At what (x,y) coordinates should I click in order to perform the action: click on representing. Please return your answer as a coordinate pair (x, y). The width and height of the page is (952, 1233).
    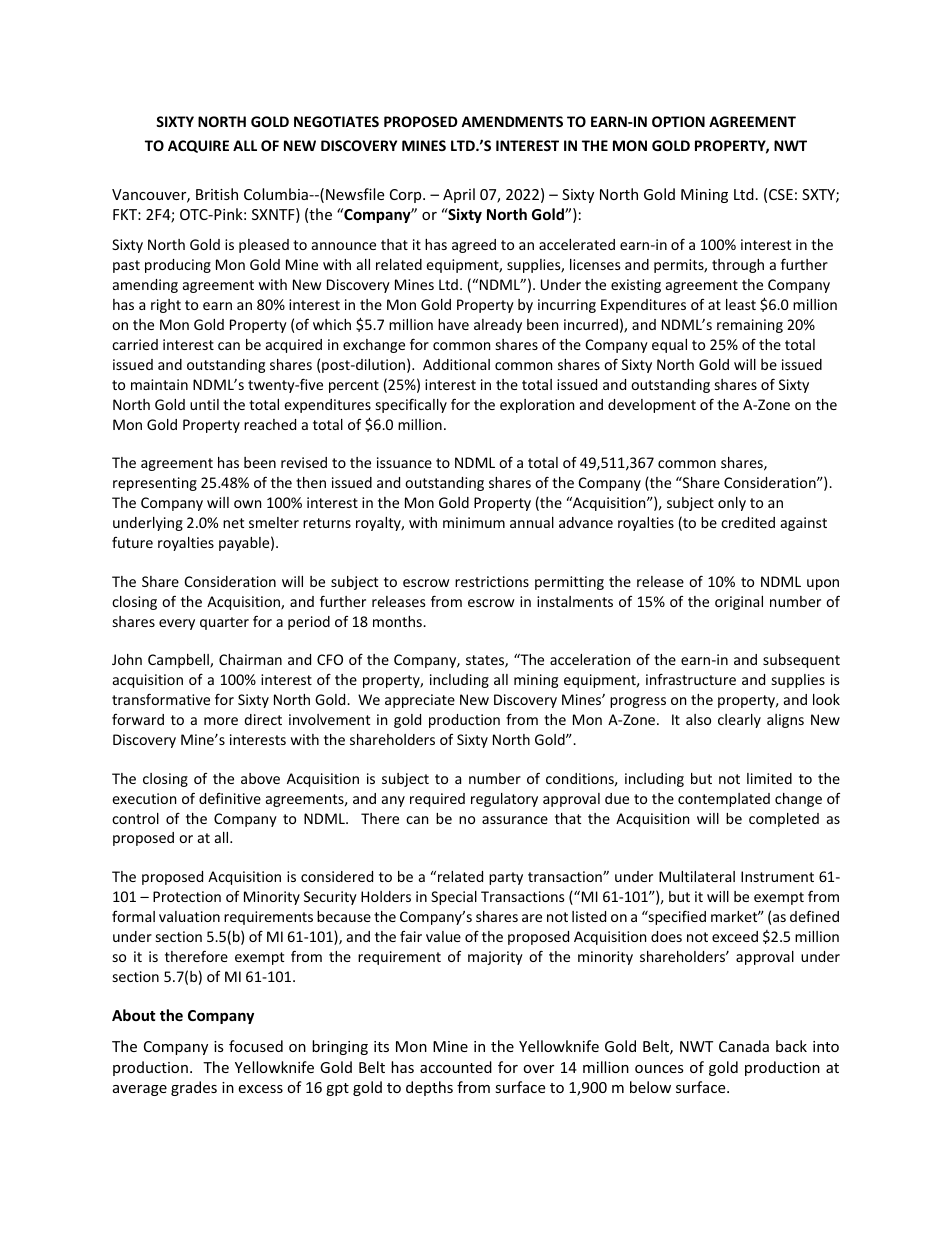
    Looking at the image, I should click on (155, 484).
